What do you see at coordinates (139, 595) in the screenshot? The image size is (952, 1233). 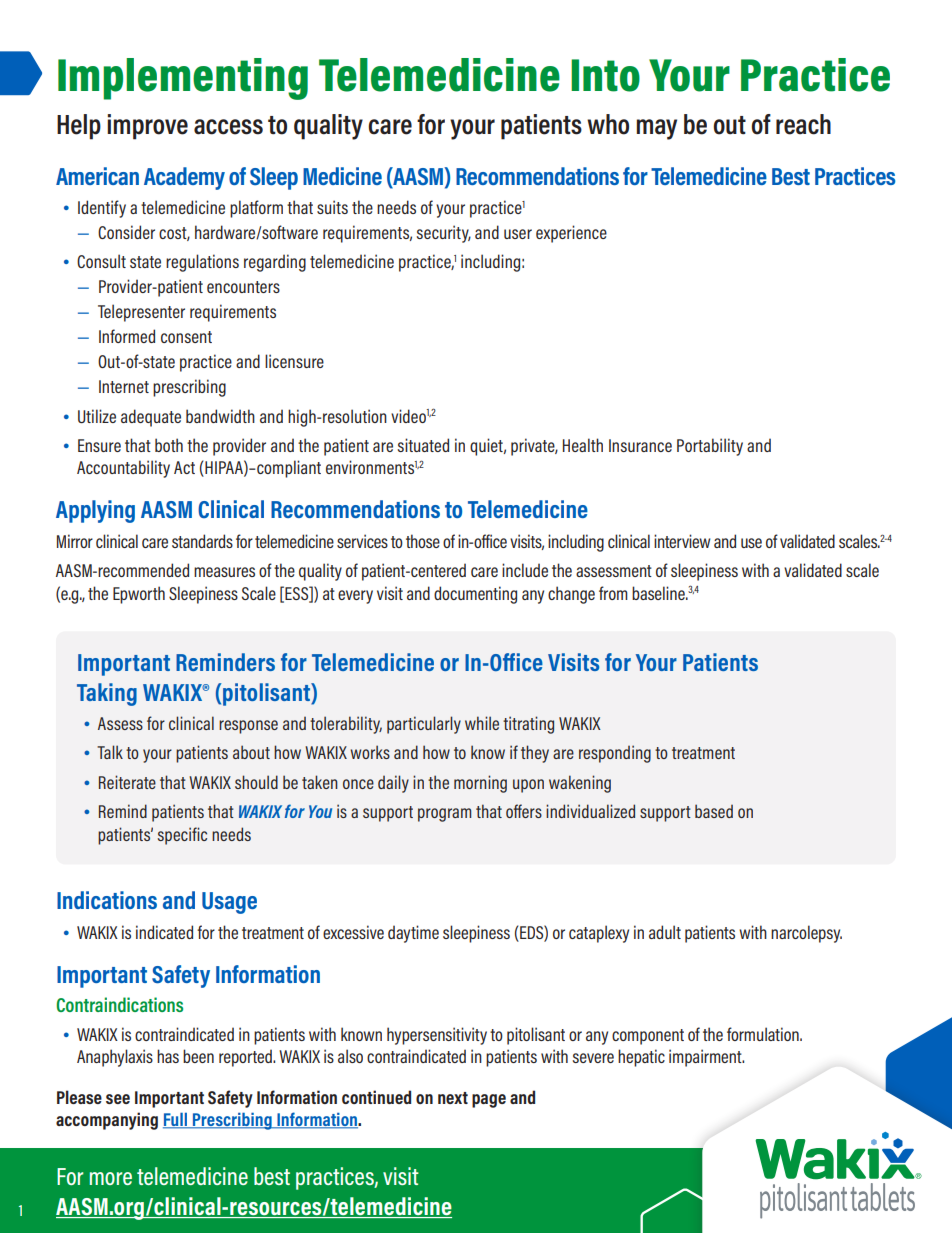 I see `Epworth` at bounding box center [139, 595].
